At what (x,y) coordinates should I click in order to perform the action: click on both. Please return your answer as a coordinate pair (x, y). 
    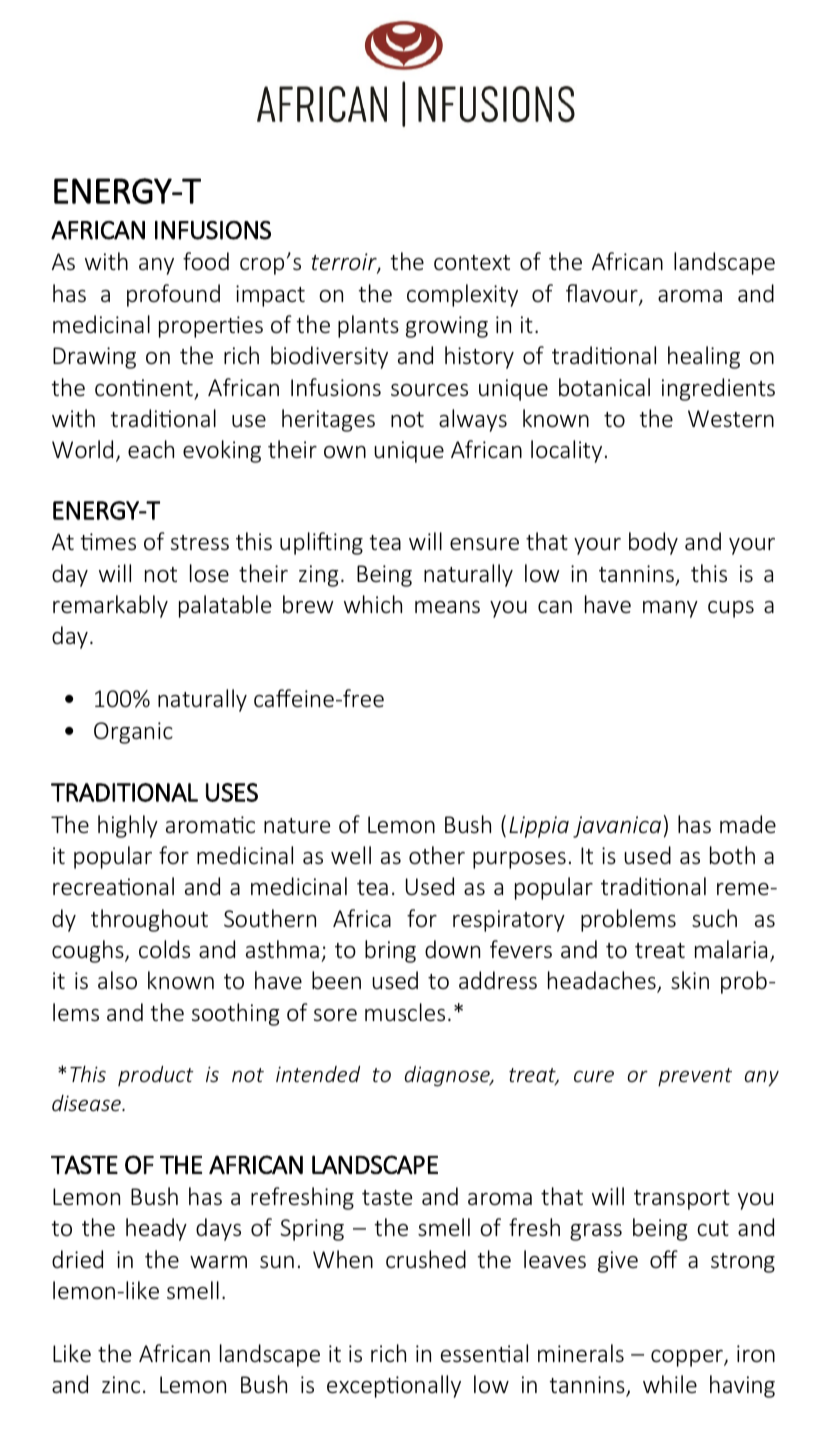
    Looking at the image, I should click on (732, 855).
